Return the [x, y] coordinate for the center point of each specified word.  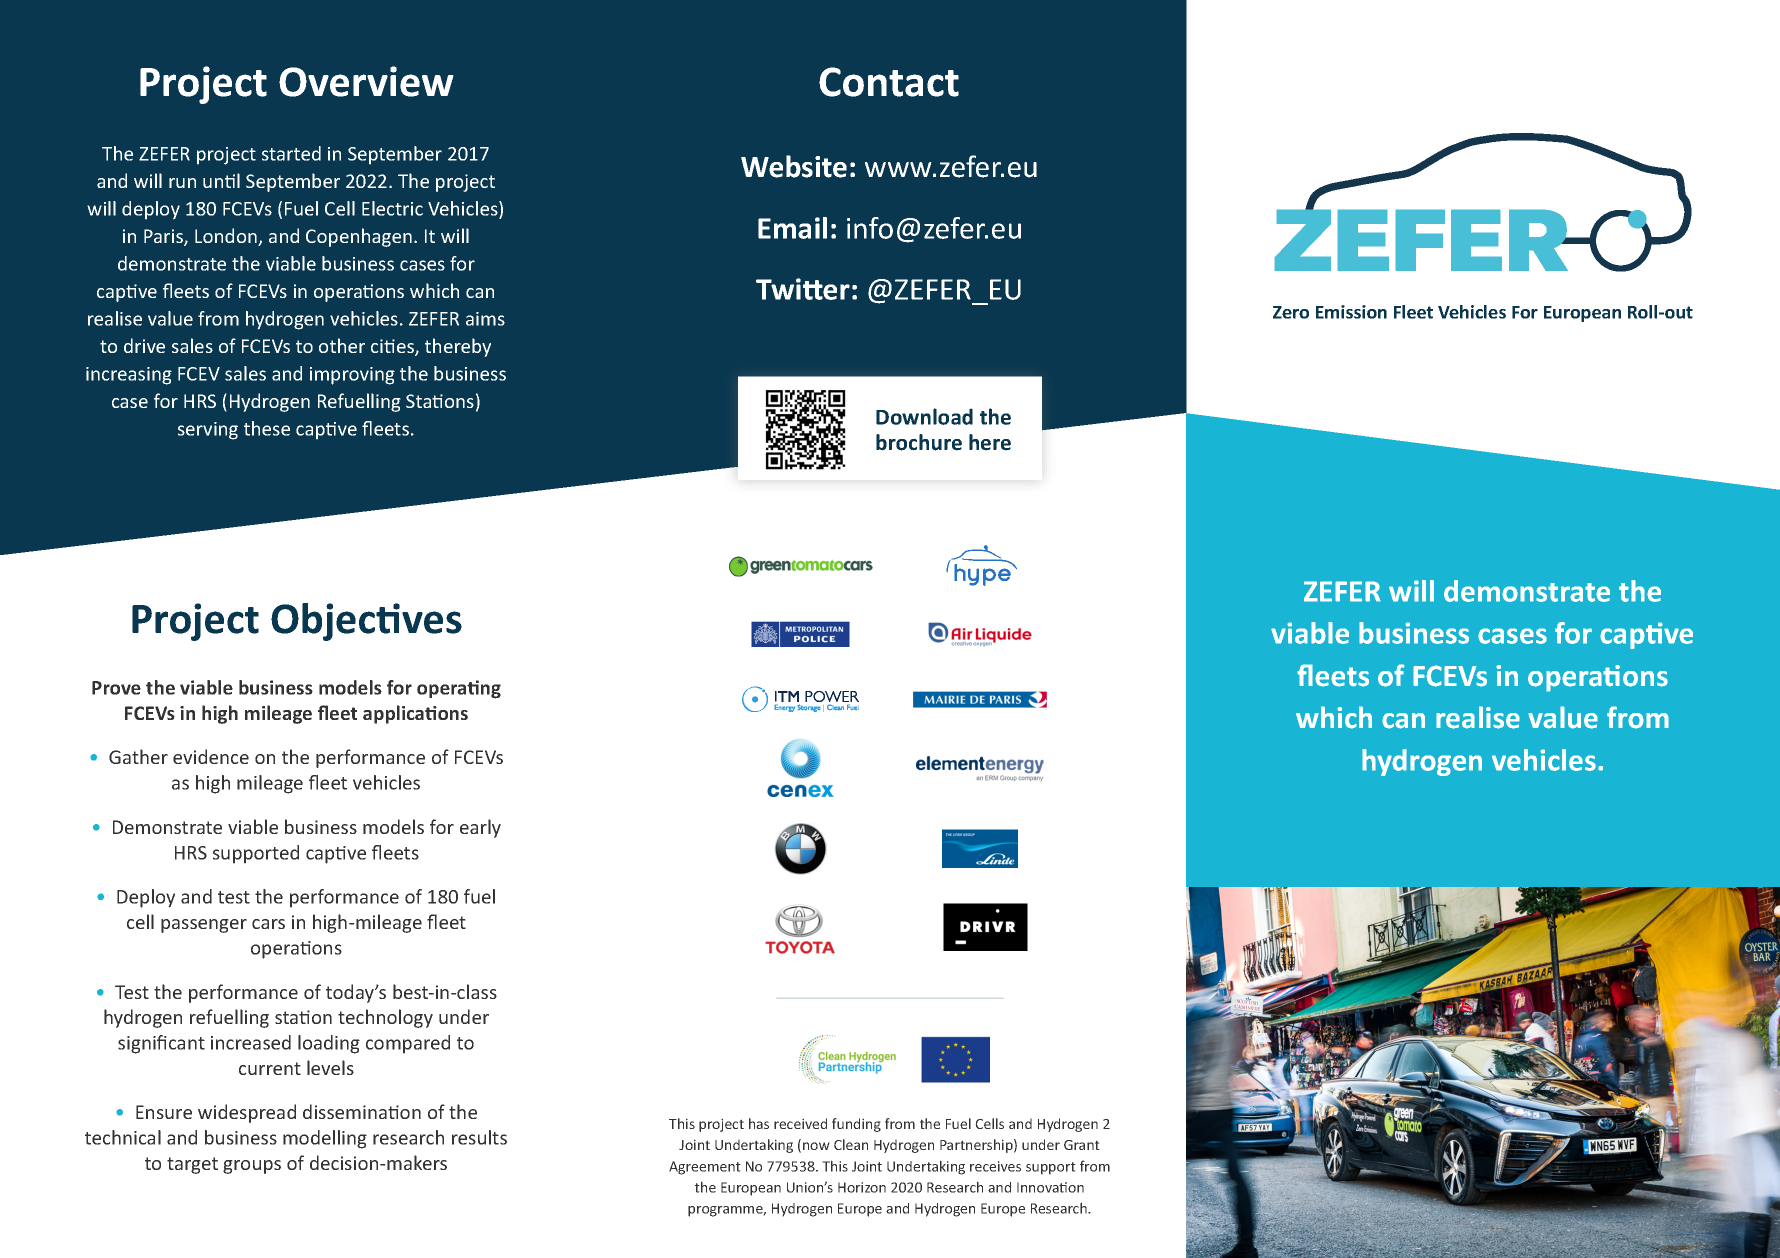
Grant [1082, 1145]
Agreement [705, 1168]
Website [794, 166]
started [291, 153]
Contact [889, 82]
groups [252, 1167]
